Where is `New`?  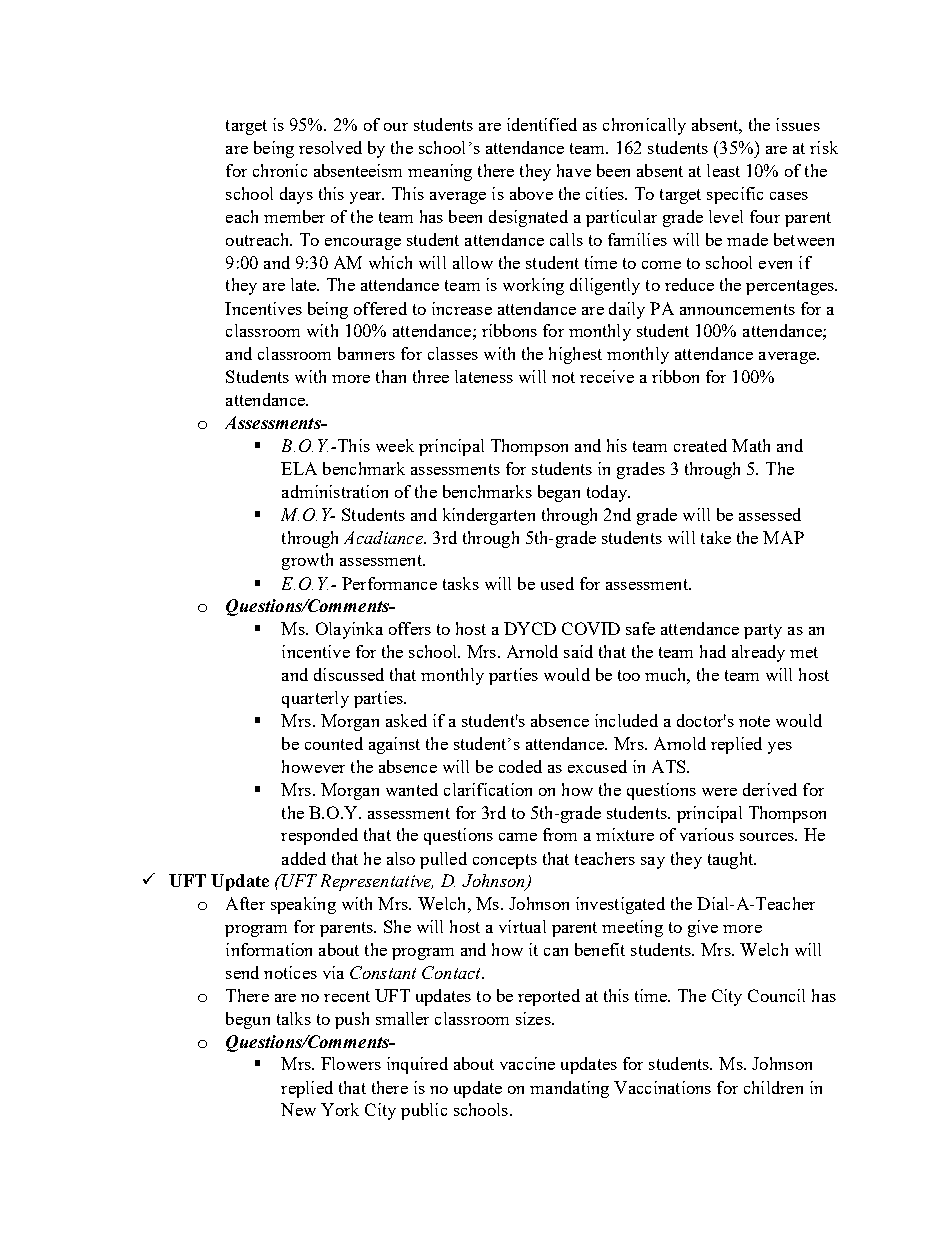
New is located at coordinates (298, 1109).
